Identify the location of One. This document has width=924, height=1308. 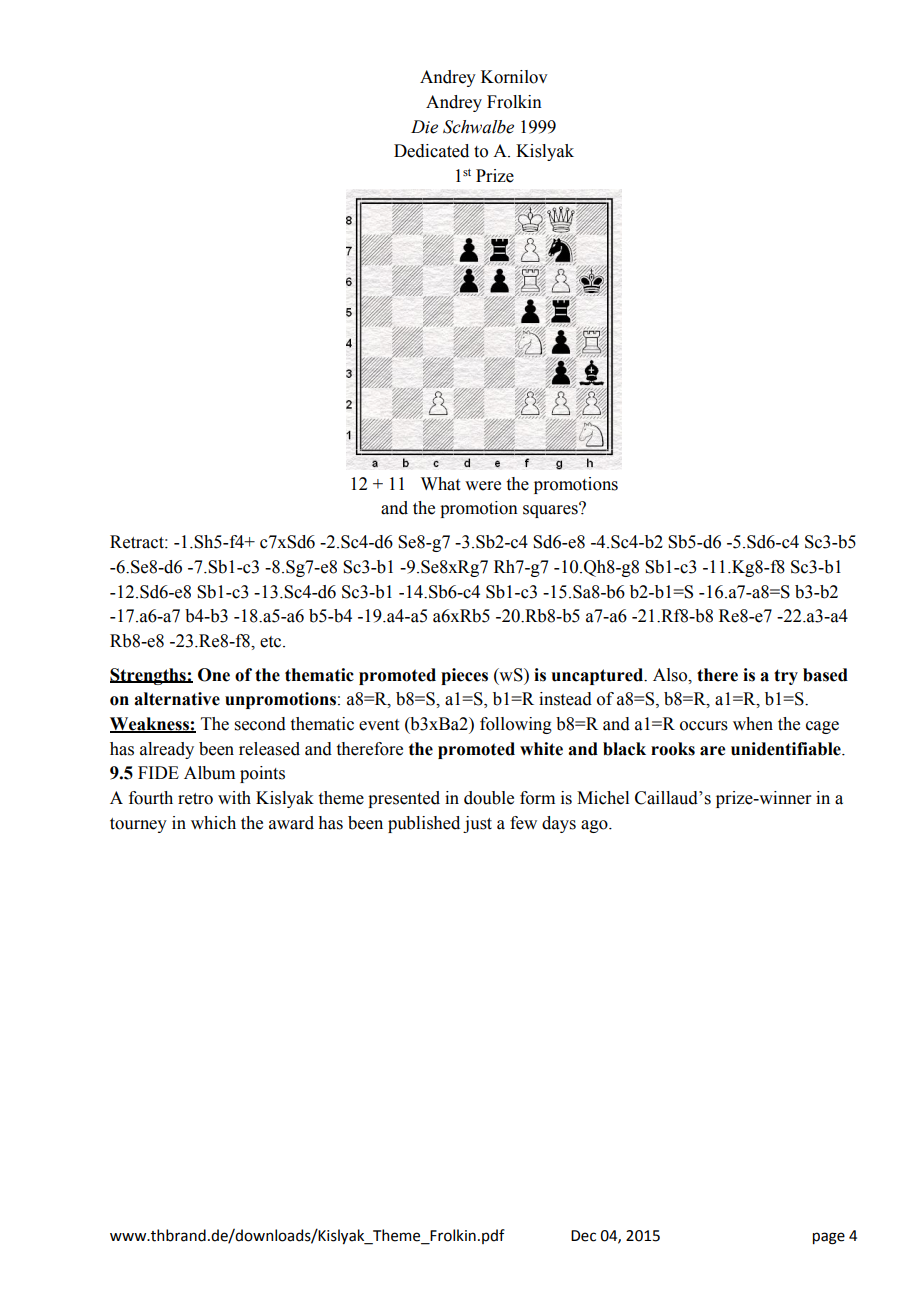
(214, 675).
